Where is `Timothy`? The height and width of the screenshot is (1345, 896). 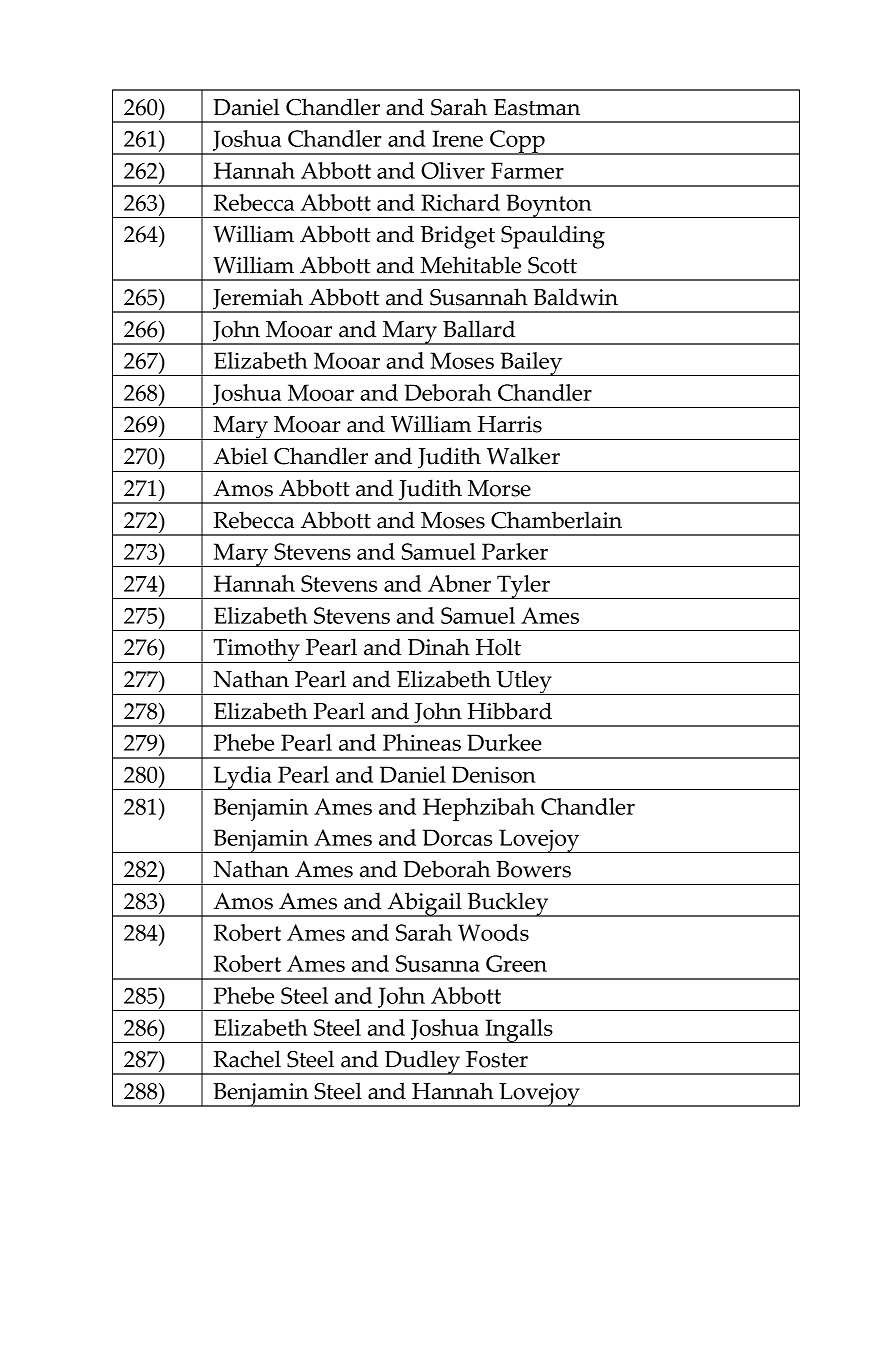 Timothy is located at coordinates (256, 650).
